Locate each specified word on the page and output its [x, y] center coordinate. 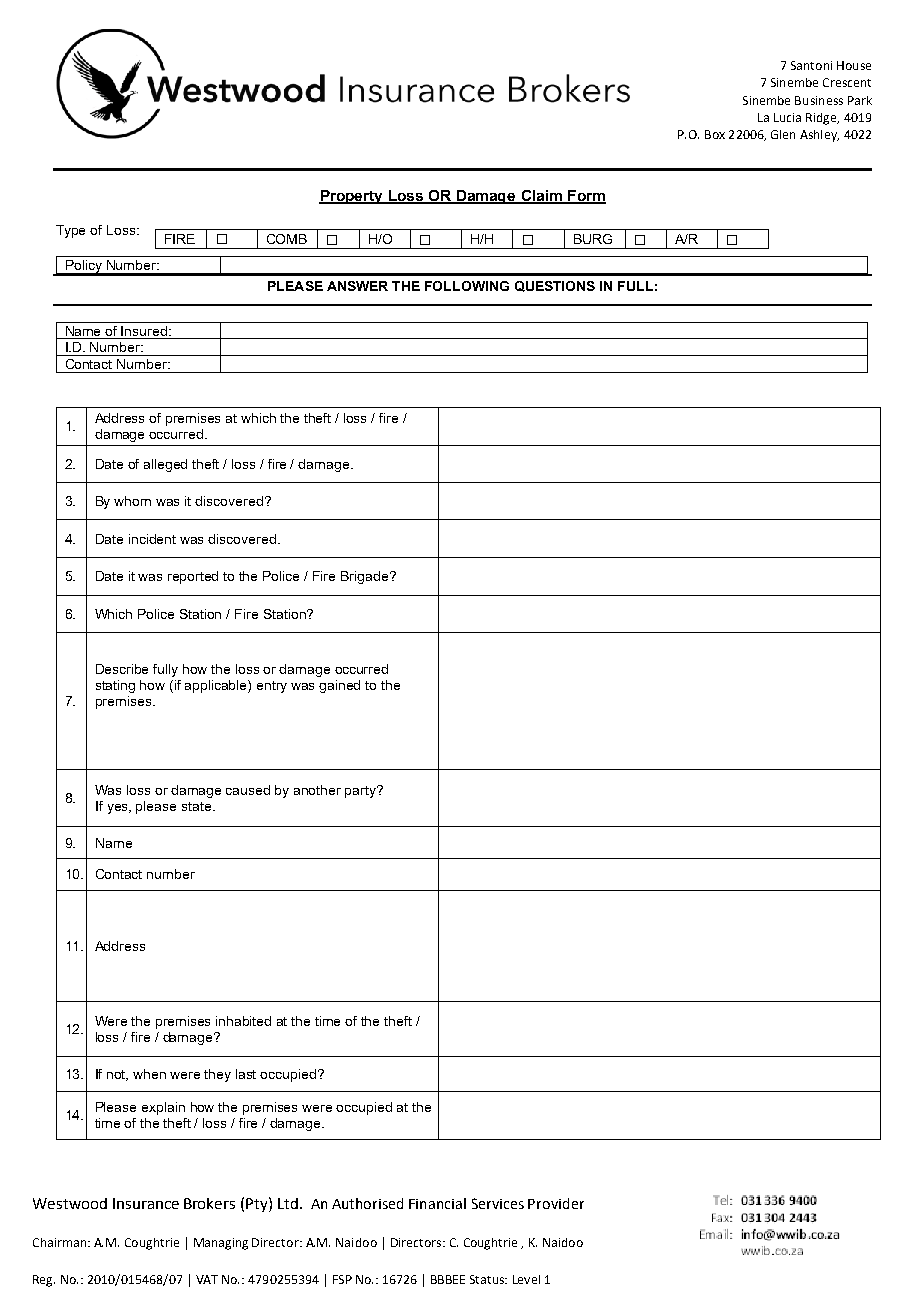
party [361, 792]
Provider [556, 1203]
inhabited [243, 1021]
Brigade [366, 577]
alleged [165, 465]
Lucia [787, 117]
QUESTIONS [555, 286]
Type [70, 231]
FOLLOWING [467, 286]
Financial [437, 1203]
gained [339, 686]
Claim [541, 196]
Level [526, 1279]
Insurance [146, 1203]
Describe [122, 669]
